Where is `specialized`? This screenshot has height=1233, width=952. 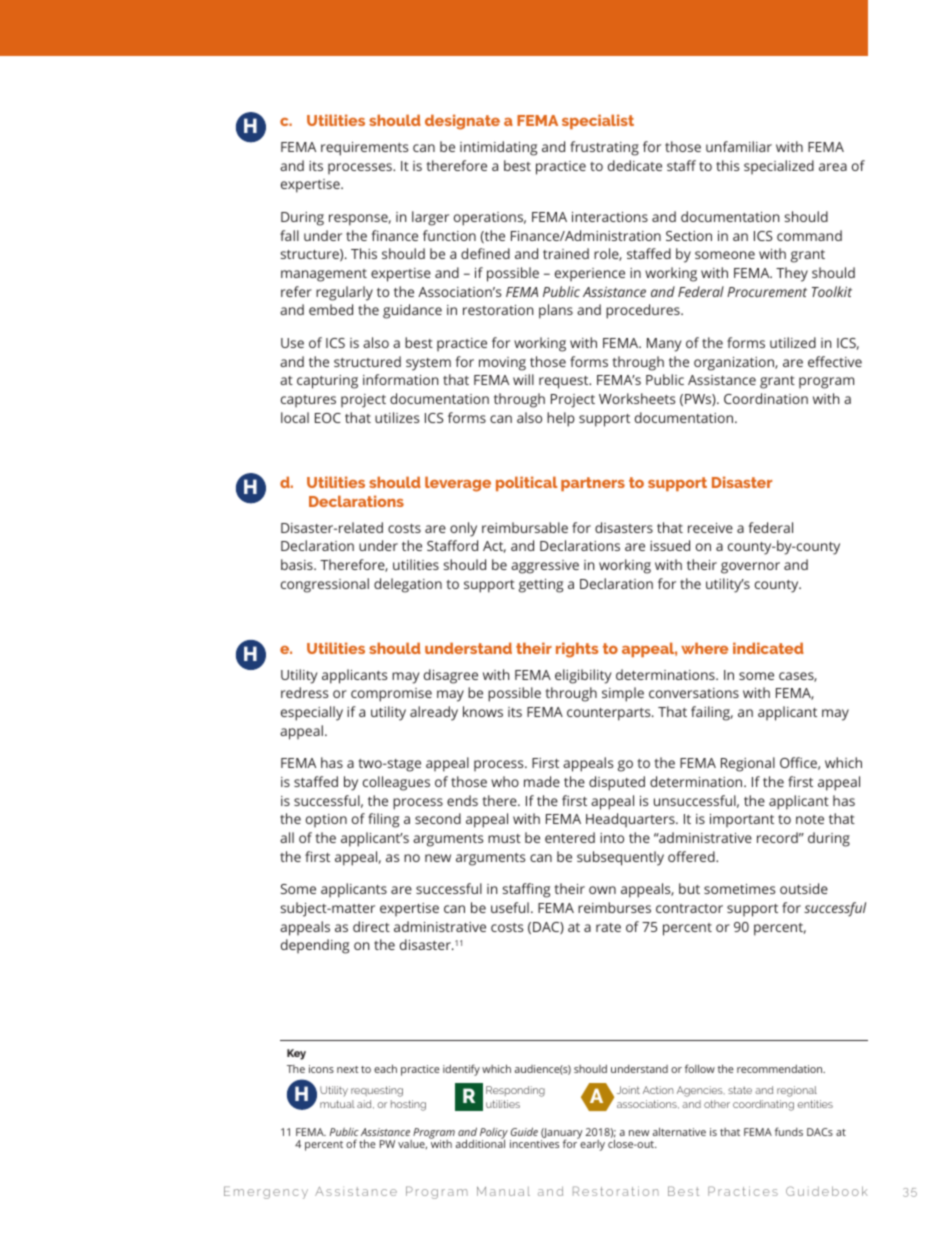
specialized is located at coordinates (779, 167).
